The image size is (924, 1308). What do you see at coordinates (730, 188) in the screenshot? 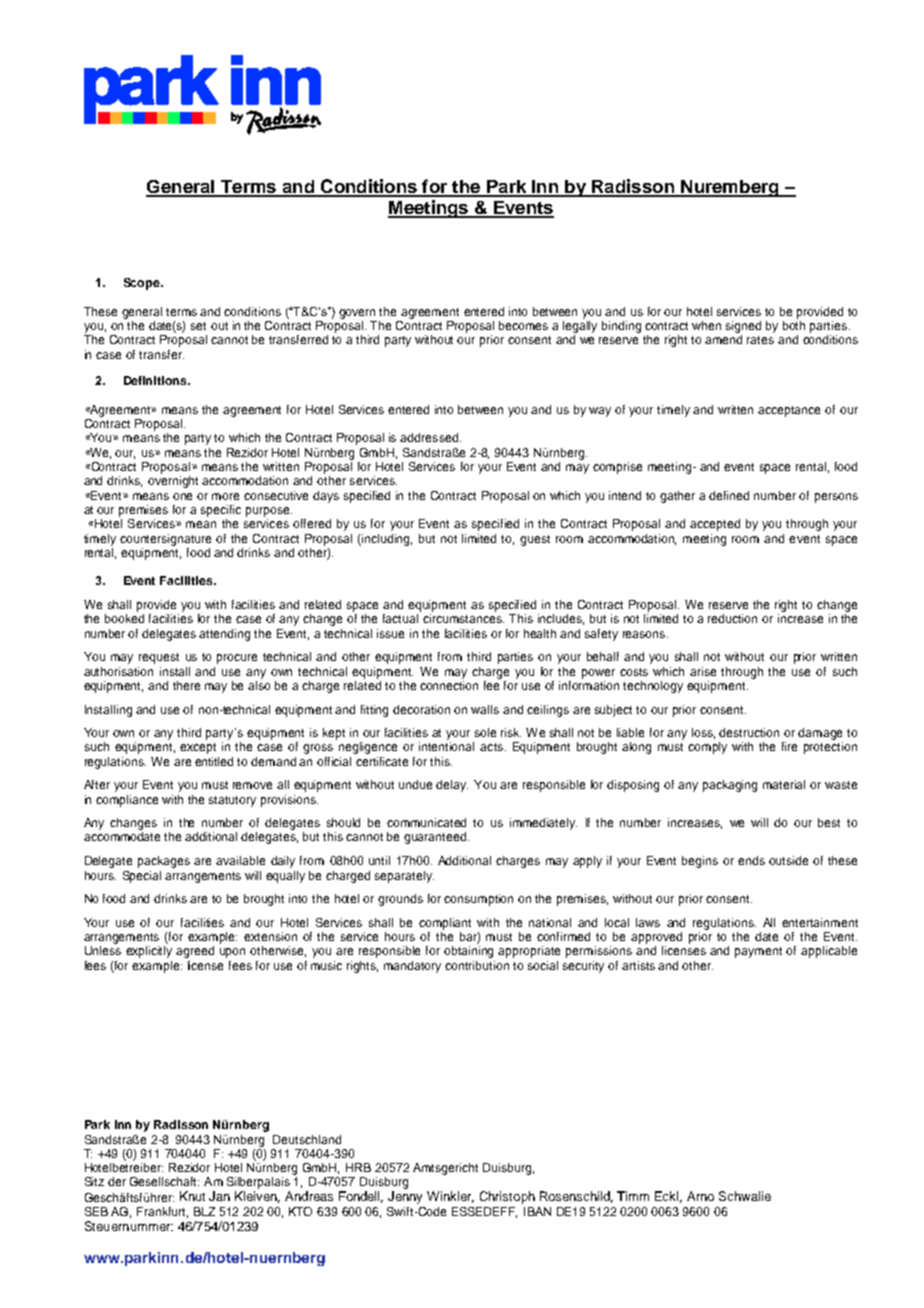
I see `Nuremberg` at bounding box center [730, 188].
